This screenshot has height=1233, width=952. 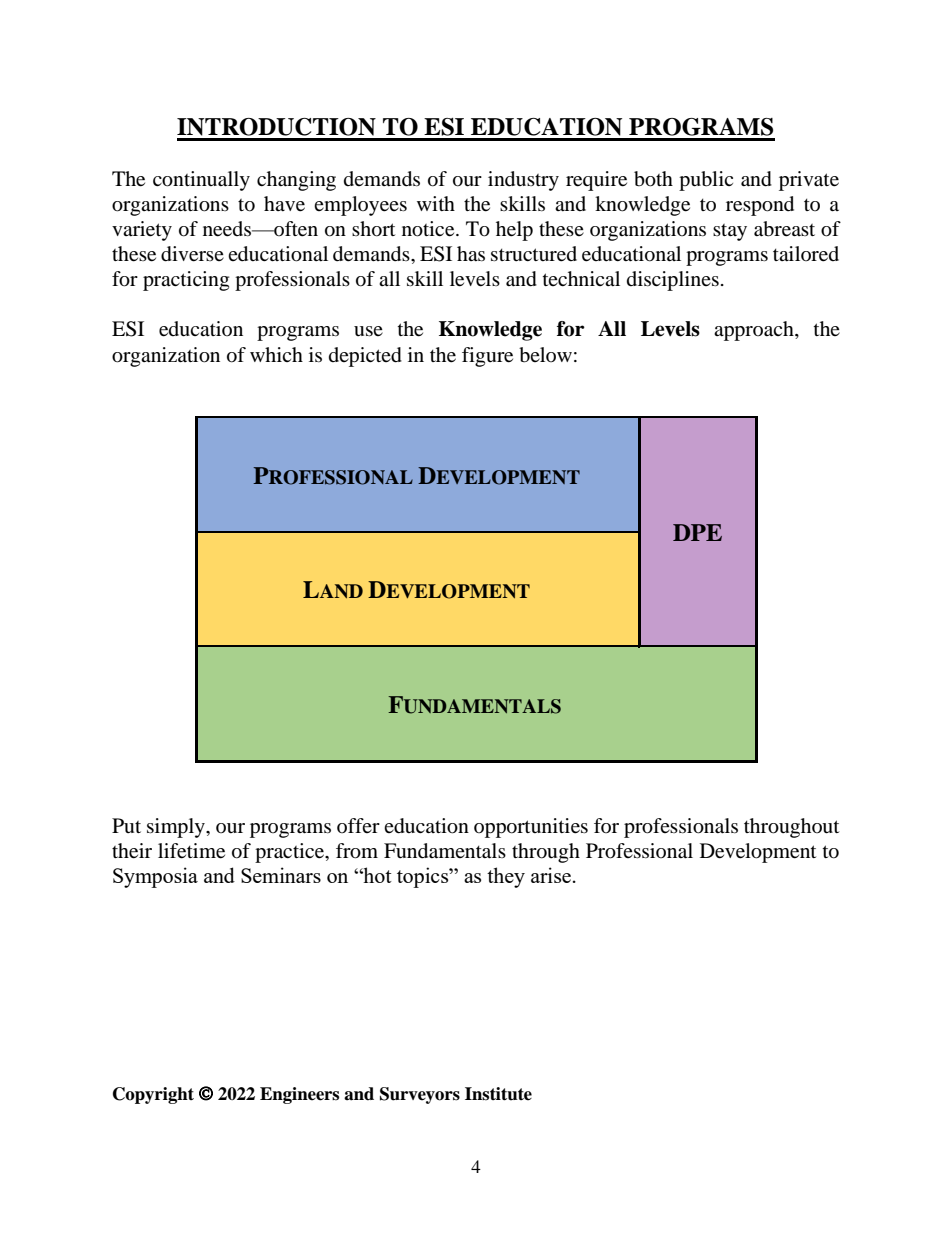 I want to click on opportunities, so click(x=531, y=828).
